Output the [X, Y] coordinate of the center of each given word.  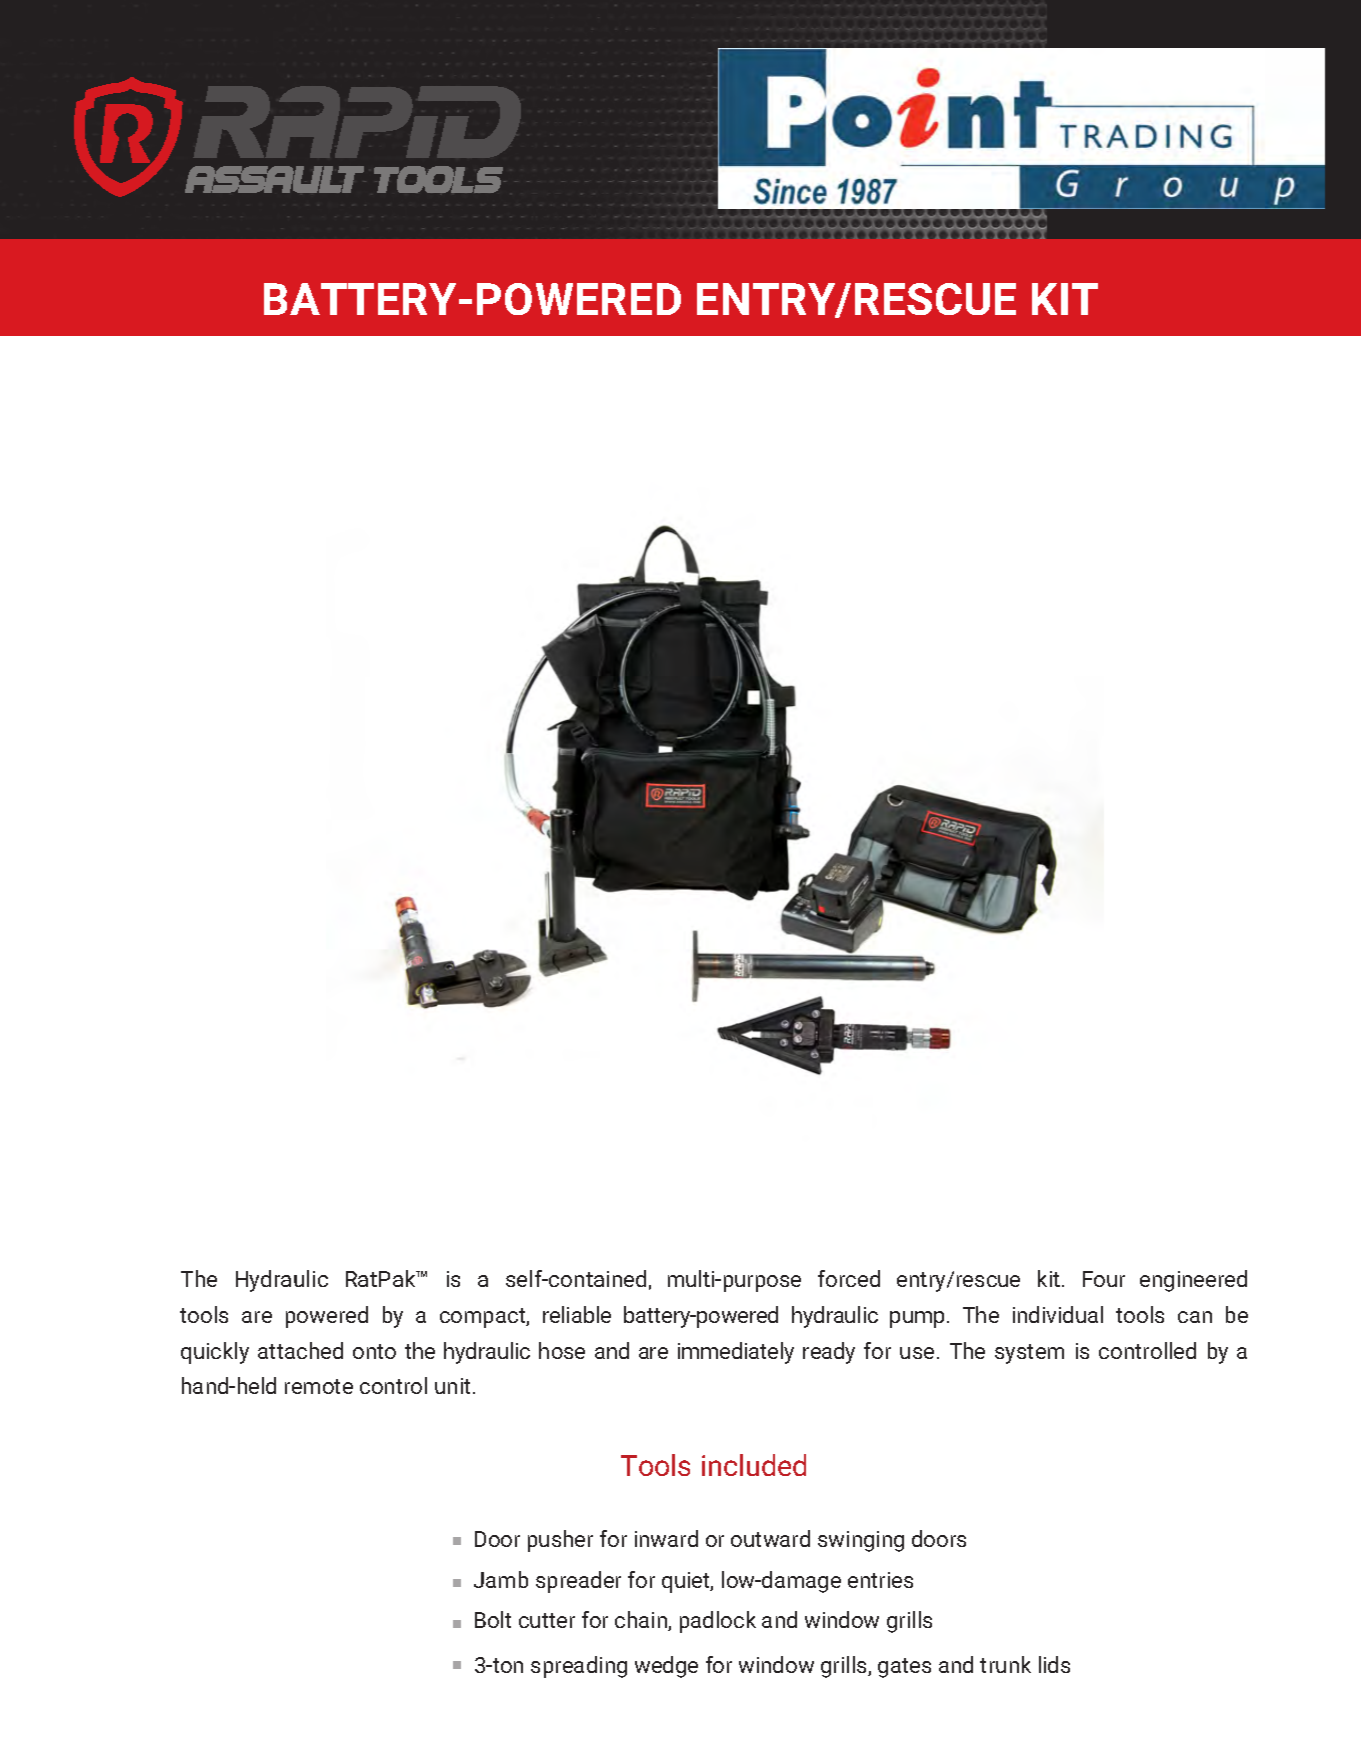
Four [1104, 1279]
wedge [666, 1667]
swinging [861, 1541]
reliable [577, 1314]
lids [1054, 1664]
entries [880, 1580]
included [754, 1465]
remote [319, 1386]
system [1029, 1354]
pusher [560, 1541]
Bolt [493, 1619]
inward [666, 1538]
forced [849, 1278]
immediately [736, 1353]
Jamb [501, 1579]
